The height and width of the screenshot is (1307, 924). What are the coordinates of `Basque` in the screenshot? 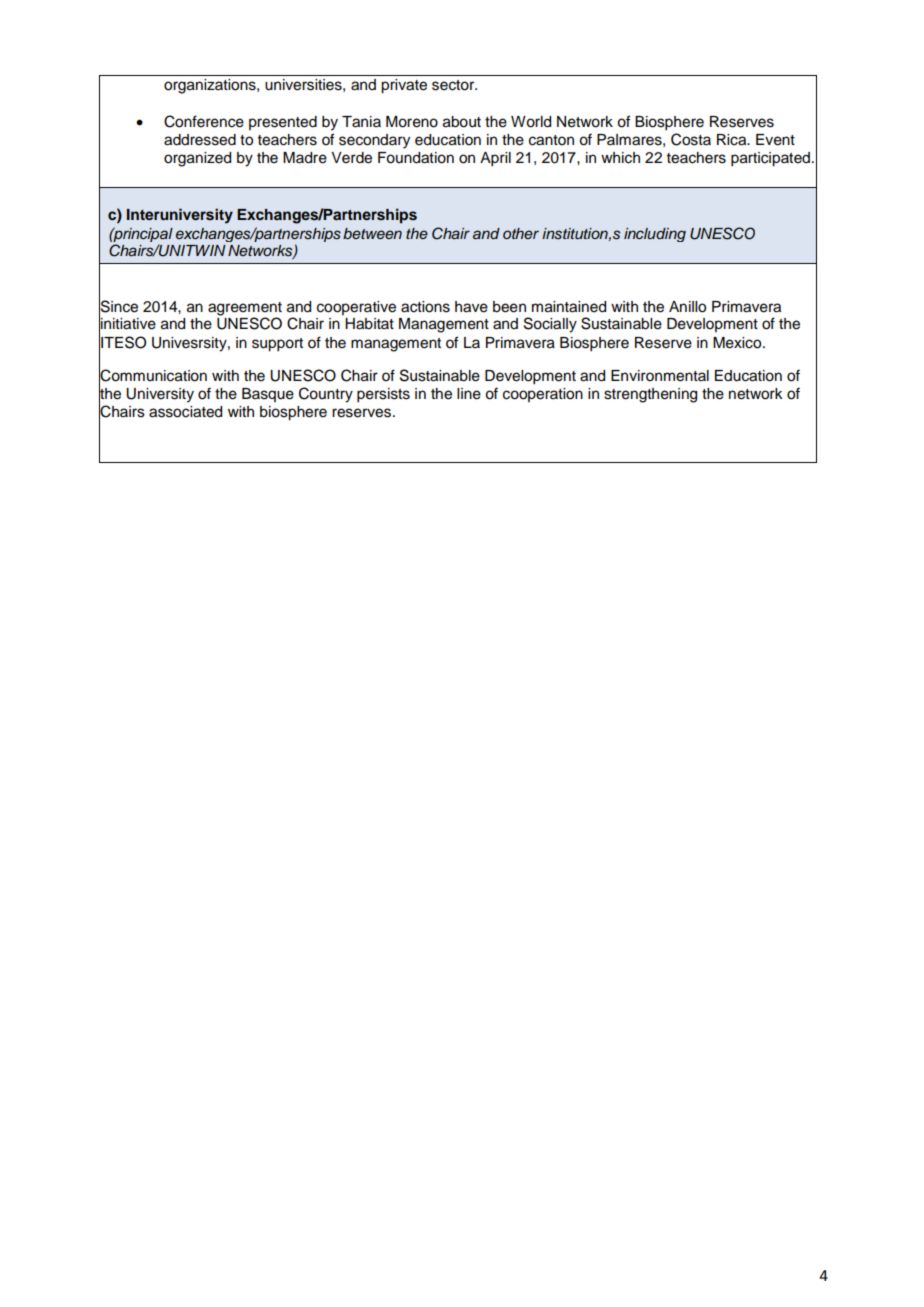 It's located at (268, 395).
